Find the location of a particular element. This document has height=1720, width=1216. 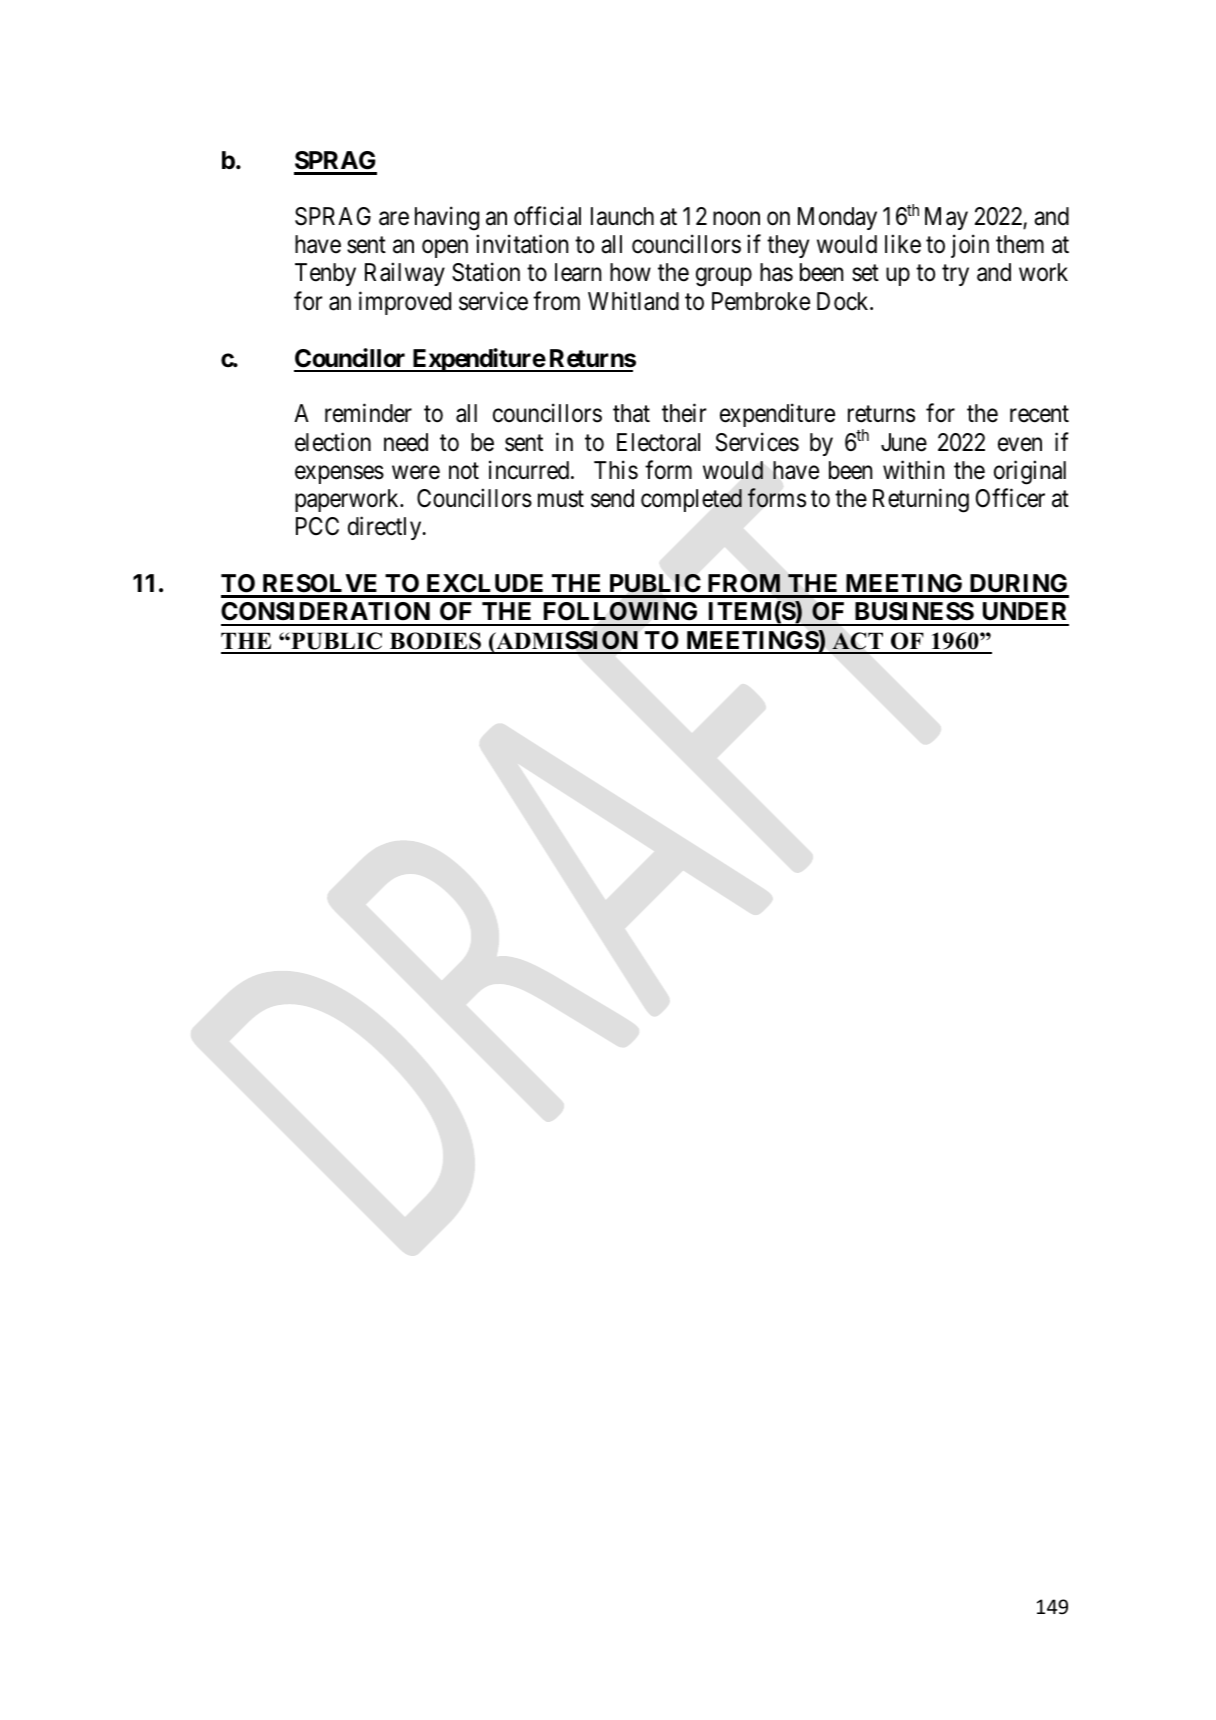

are is located at coordinates (394, 219).
